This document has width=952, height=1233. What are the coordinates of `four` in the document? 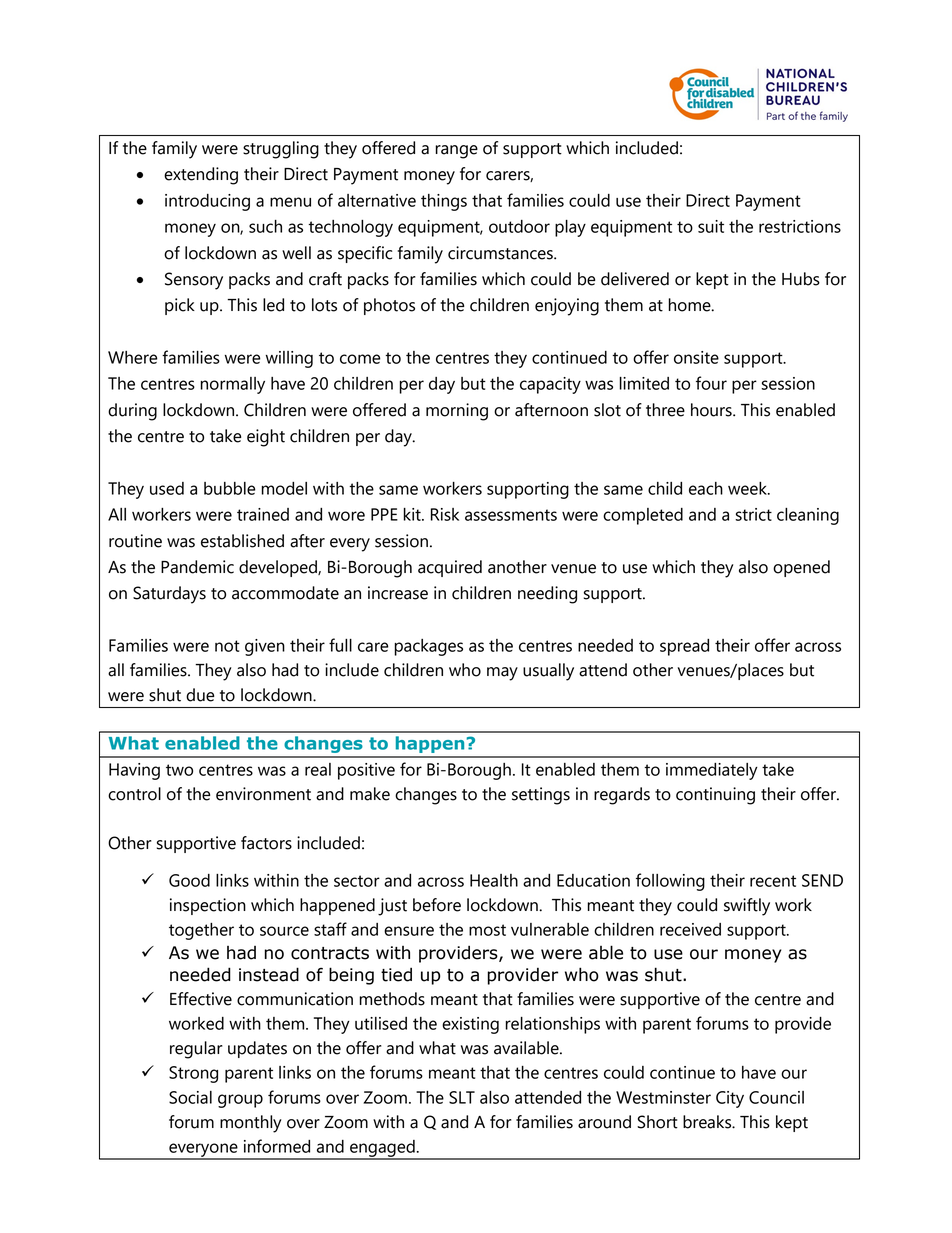 It's located at (711, 383).
